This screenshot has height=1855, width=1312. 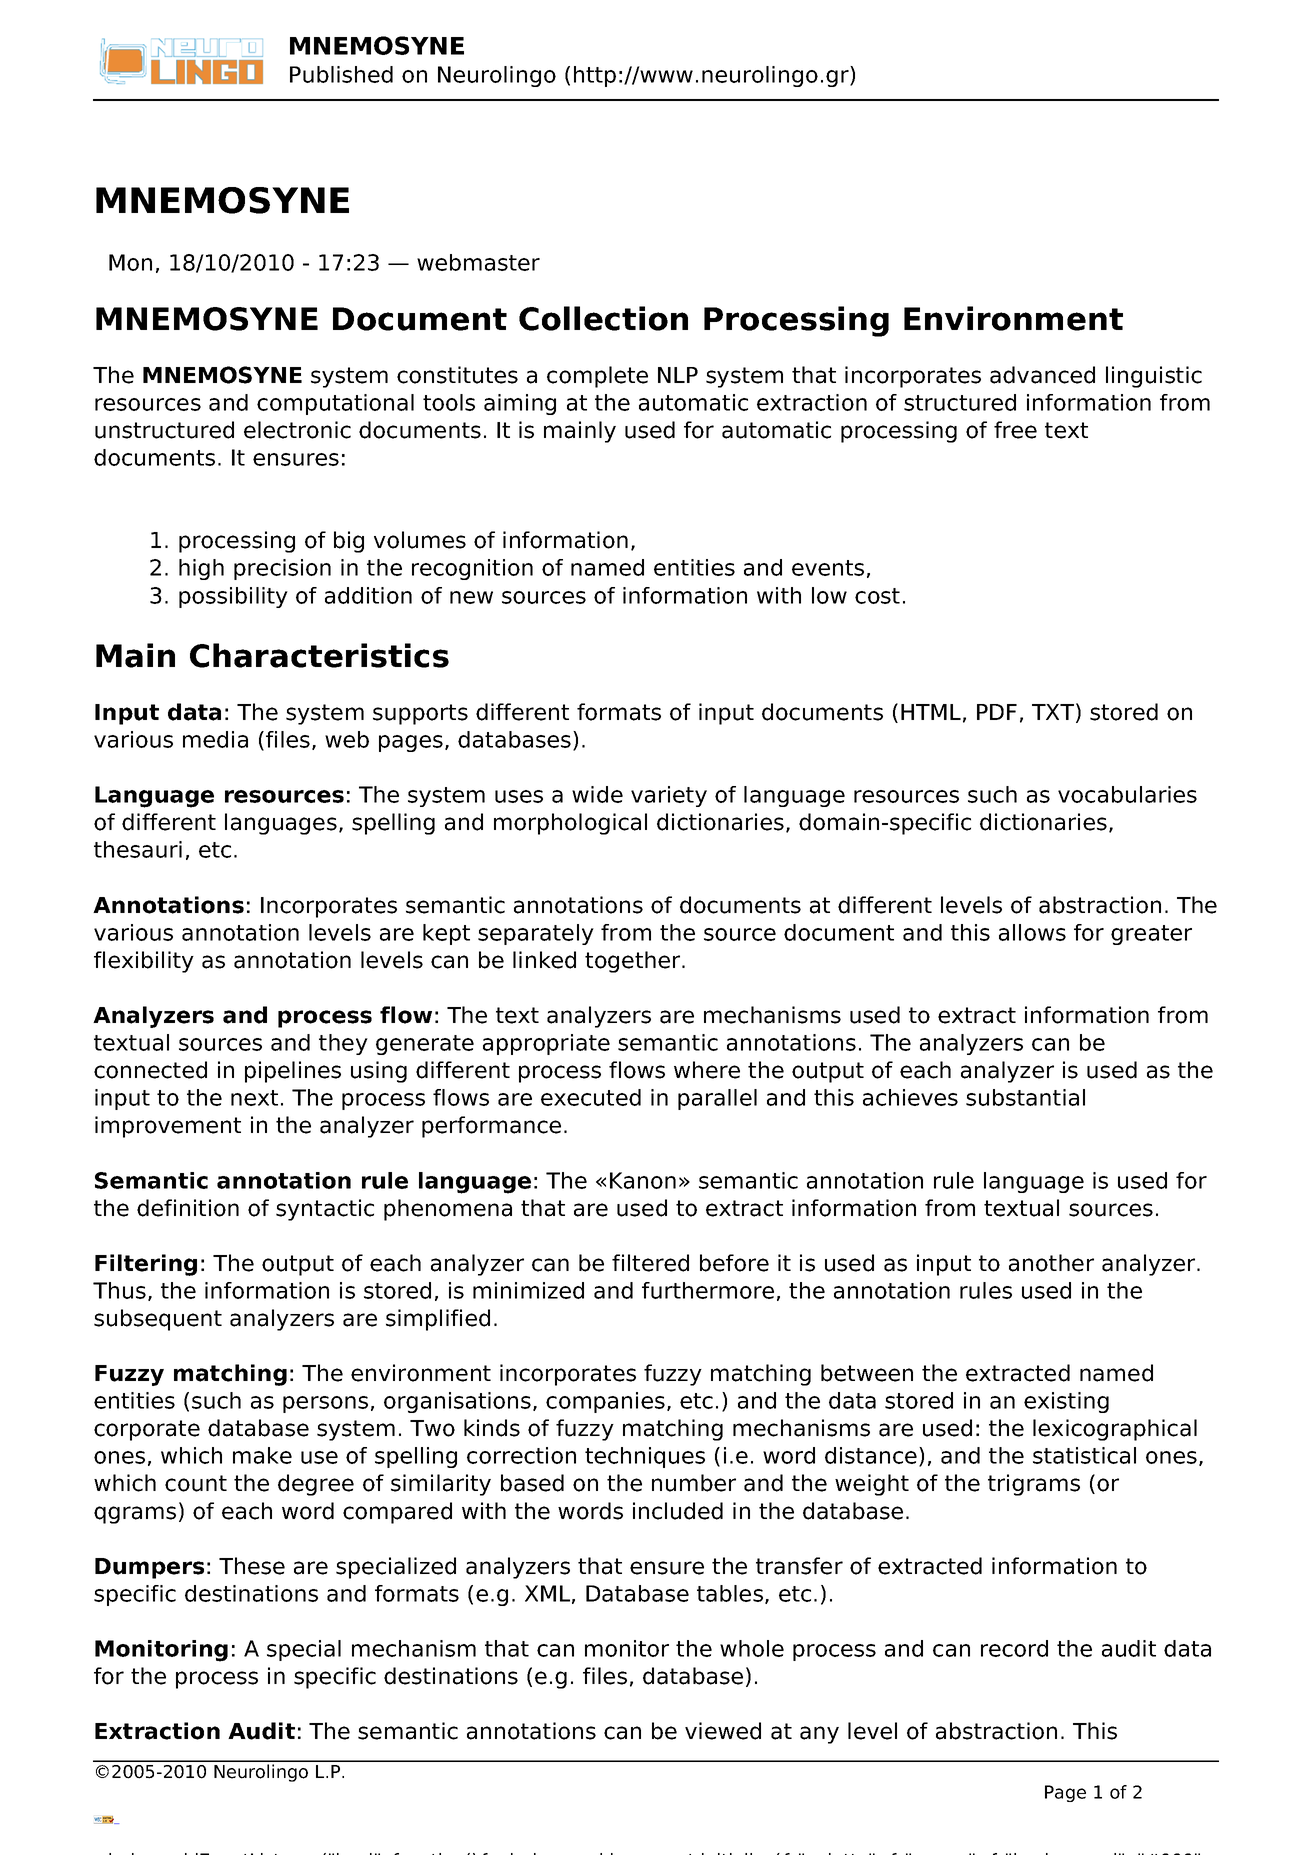 I want to click on webmaster, so click(x=478, y=262).
